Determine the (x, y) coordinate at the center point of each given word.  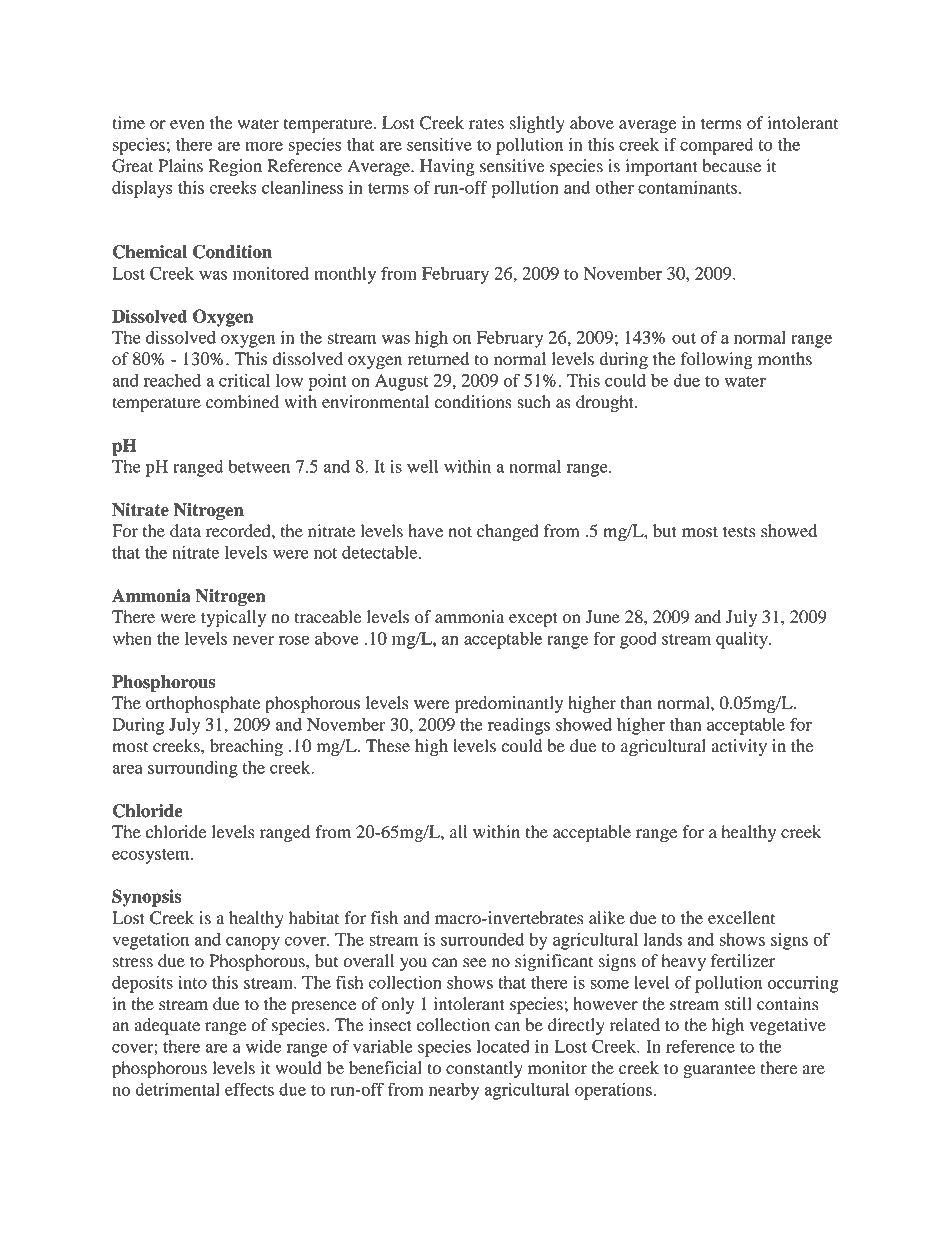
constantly (484, 1069)
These (388, 746)
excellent (741, 918)
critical (244, 380)
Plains (180, 166)
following (717, 360)
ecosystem (152, 856)
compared (716, 146)
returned (438, 359)
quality (743, 640)
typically (233, 618)
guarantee (719, 1070)
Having (447, 167)
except (533, 619)
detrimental (177, 1089)
